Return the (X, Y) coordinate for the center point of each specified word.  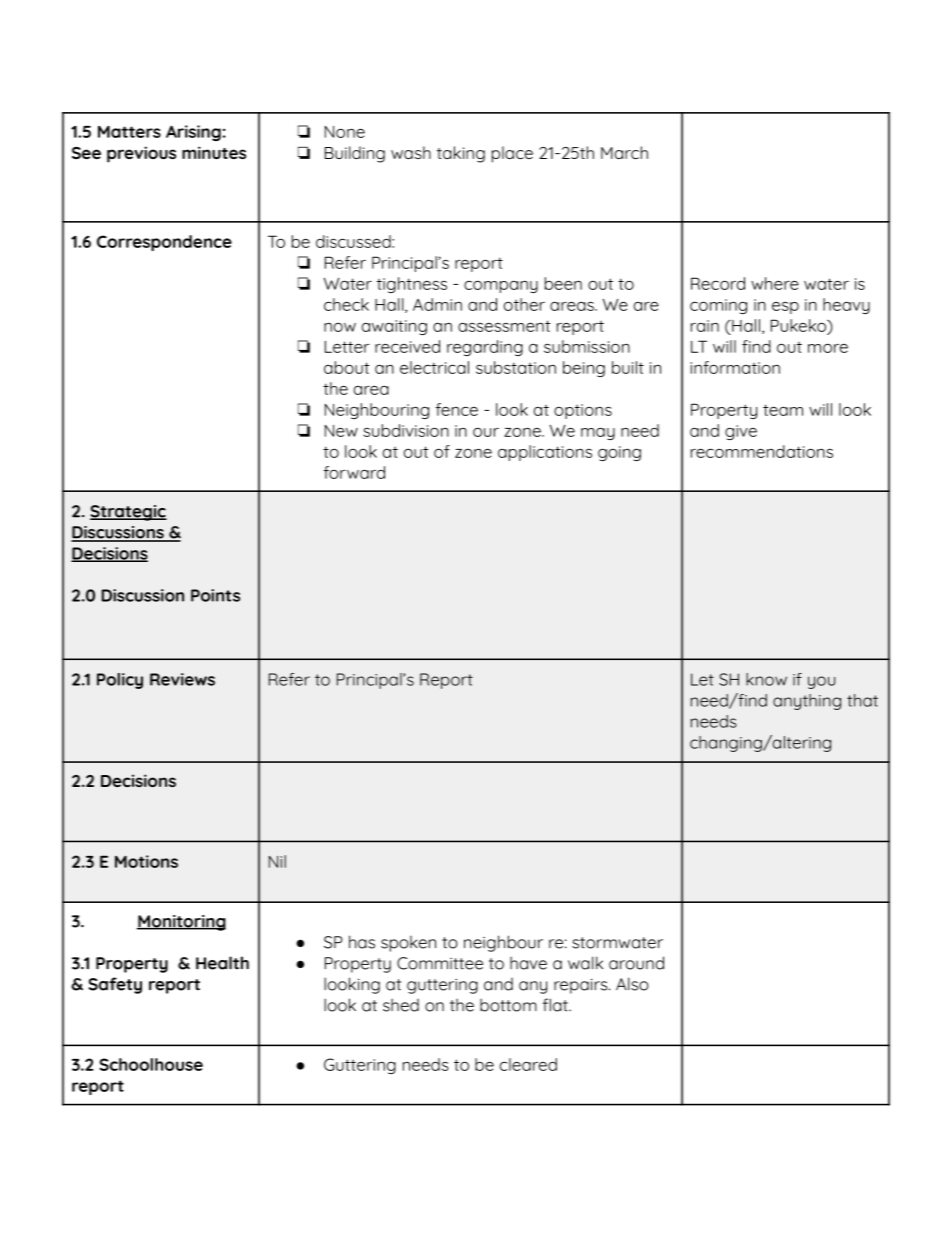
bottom (508, 1005)
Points (215, 595)
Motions (146, 861)
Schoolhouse (151, 1064)
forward (354, 472)
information (735, 367)
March (624, 152)
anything (807, 702)
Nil (277, 861)
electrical (434, 367)
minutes (214, 152)
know (766, 679)
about (346, 367)
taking (461, 154)
